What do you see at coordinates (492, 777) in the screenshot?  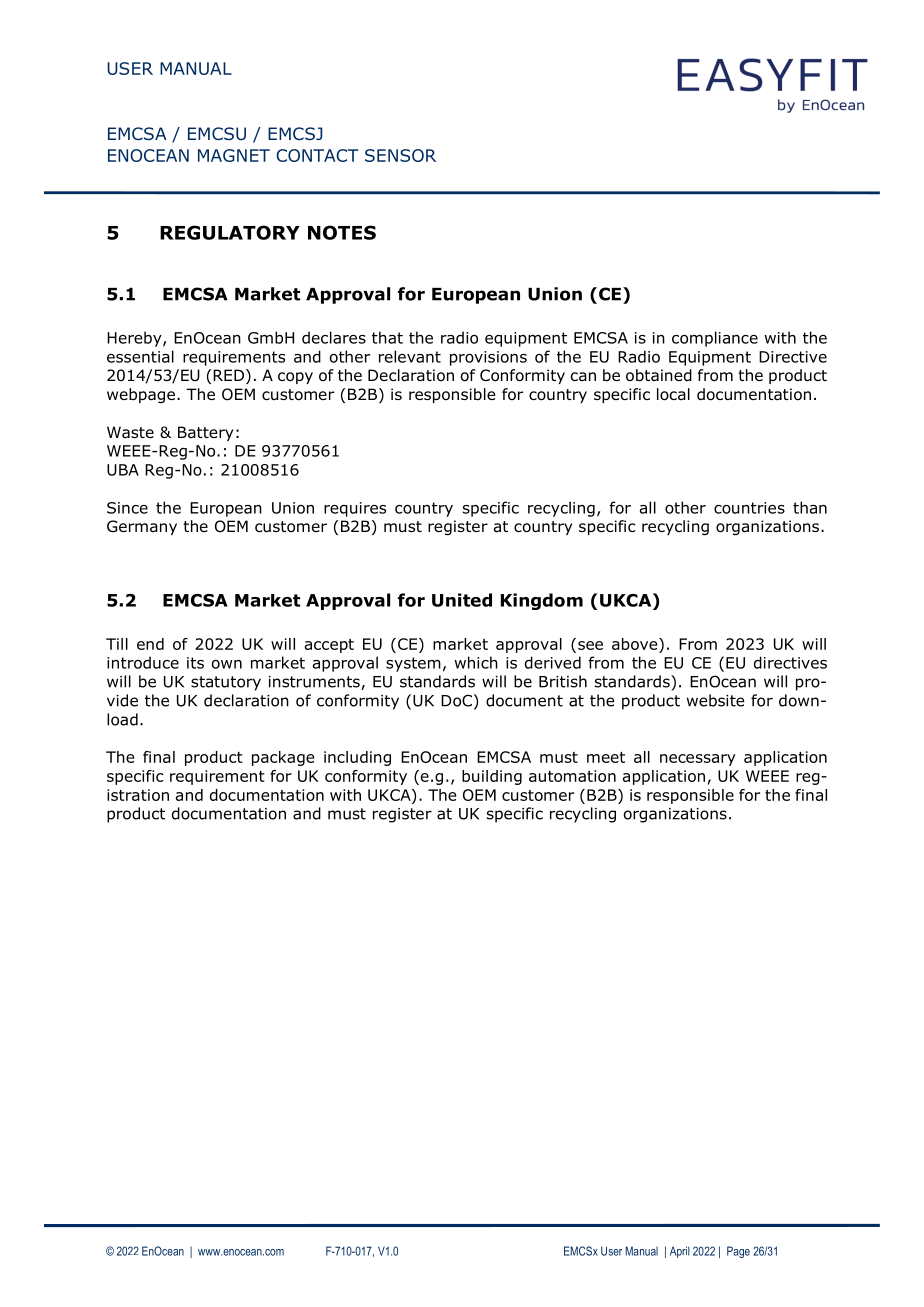 I see `building` at bounding box center [492, 777].
